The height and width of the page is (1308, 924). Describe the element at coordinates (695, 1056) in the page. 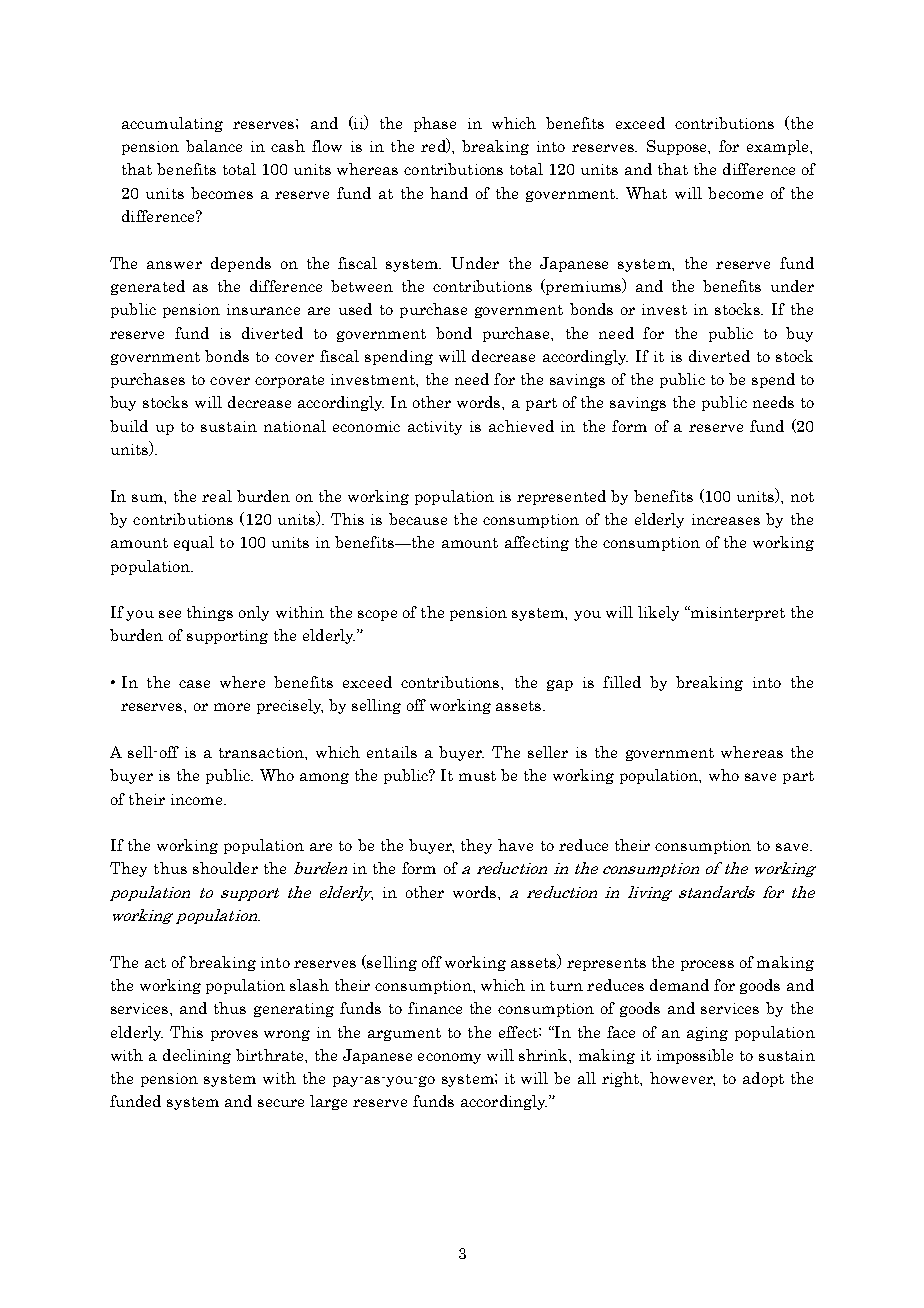

I see `impossible` at that location.
